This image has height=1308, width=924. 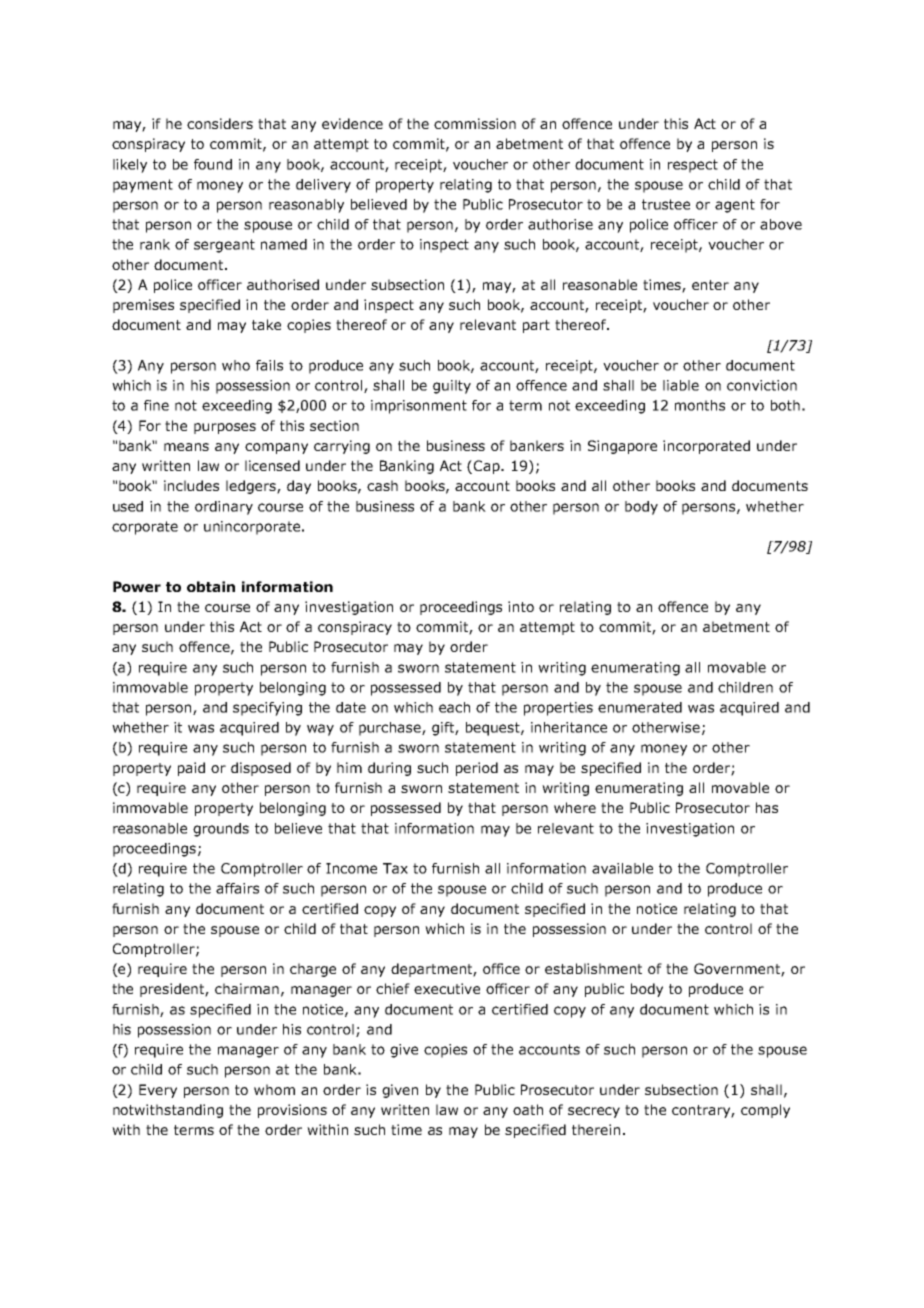 What do you see at coordinates (700, 405) in the image?
I see `months` at bounding box center [700, 405].
